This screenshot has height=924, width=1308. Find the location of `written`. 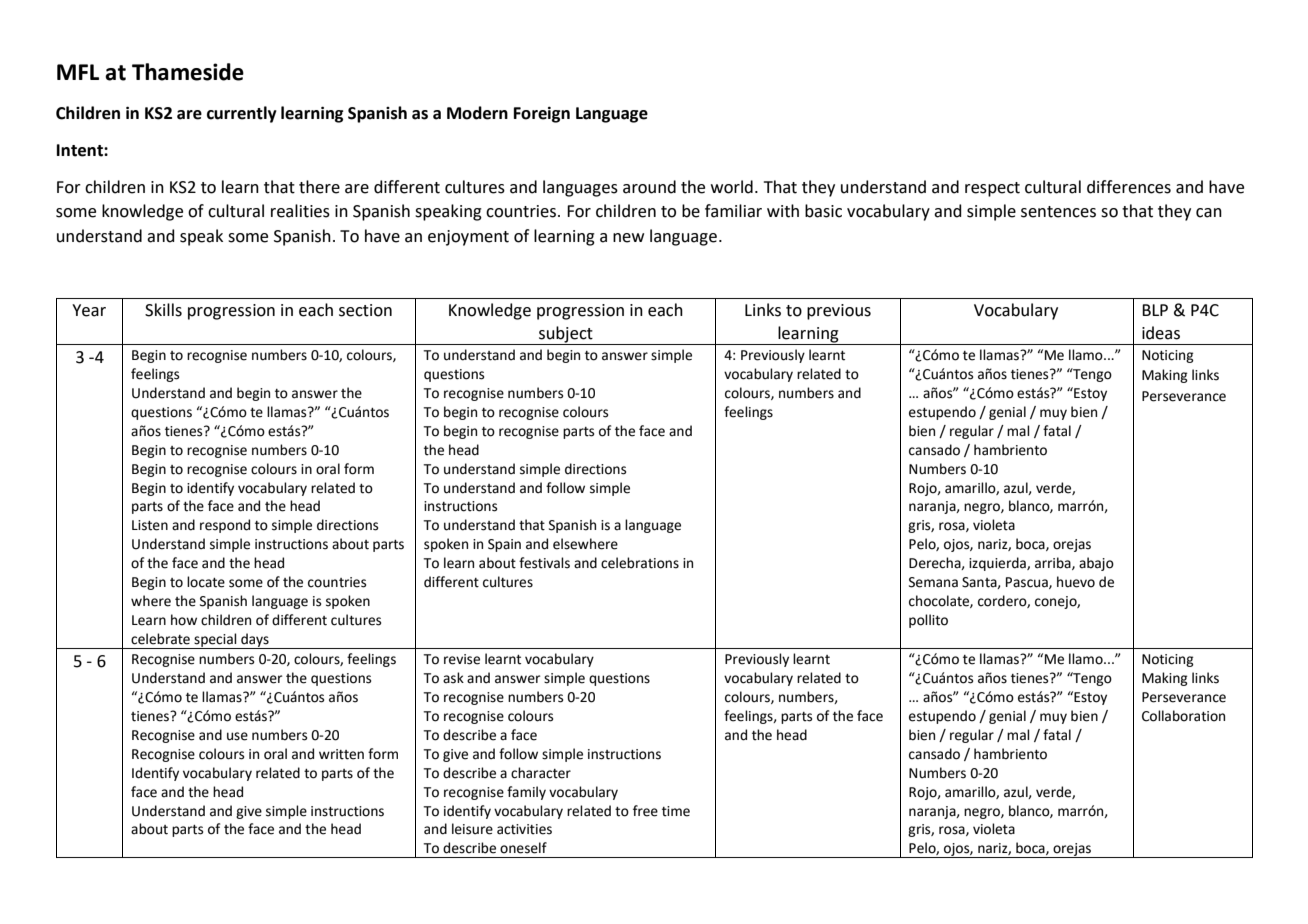

written is located at coordinates (341, 754).
